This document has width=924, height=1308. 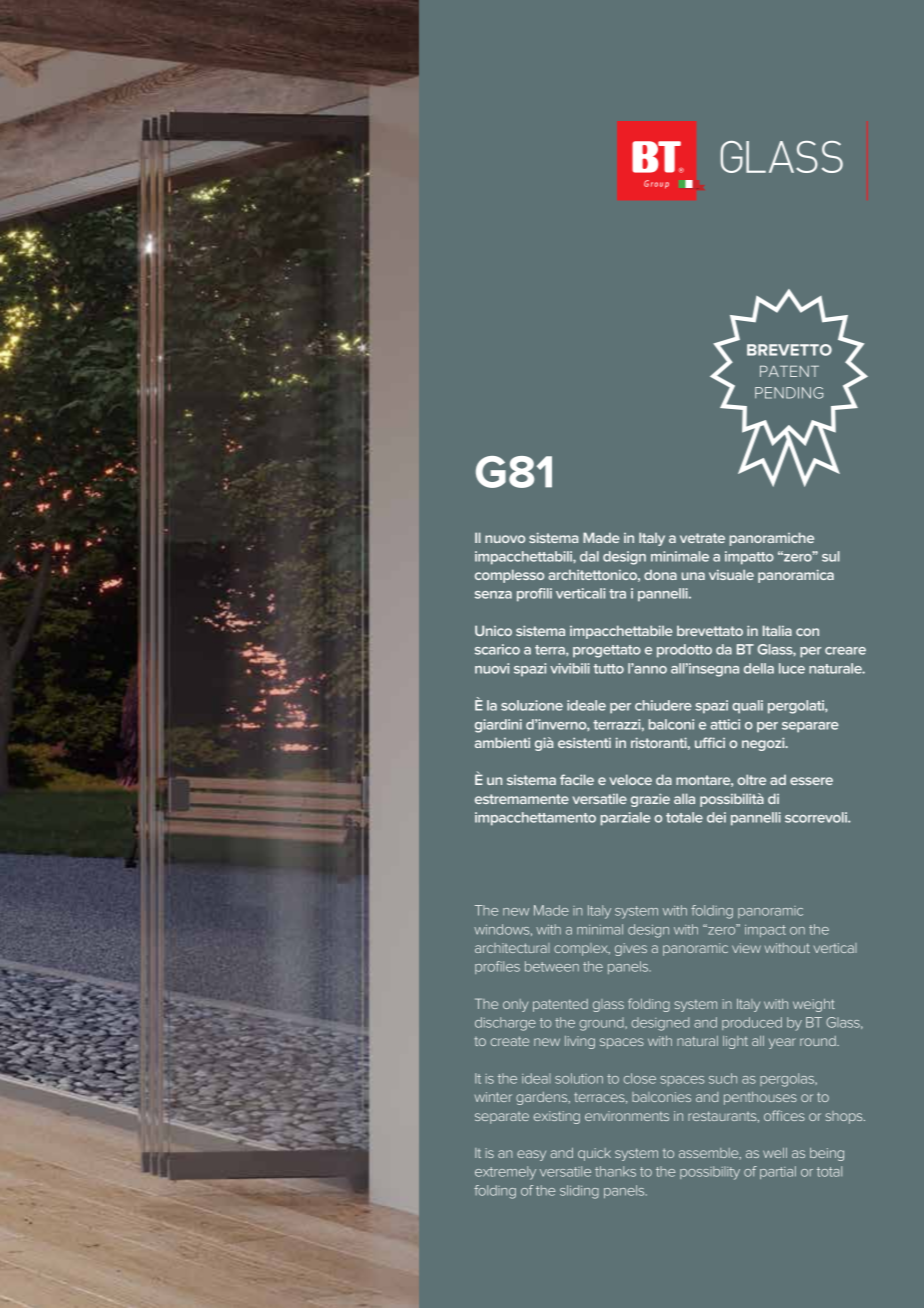 I want to click on easy, so click(x=531, y=1155).
